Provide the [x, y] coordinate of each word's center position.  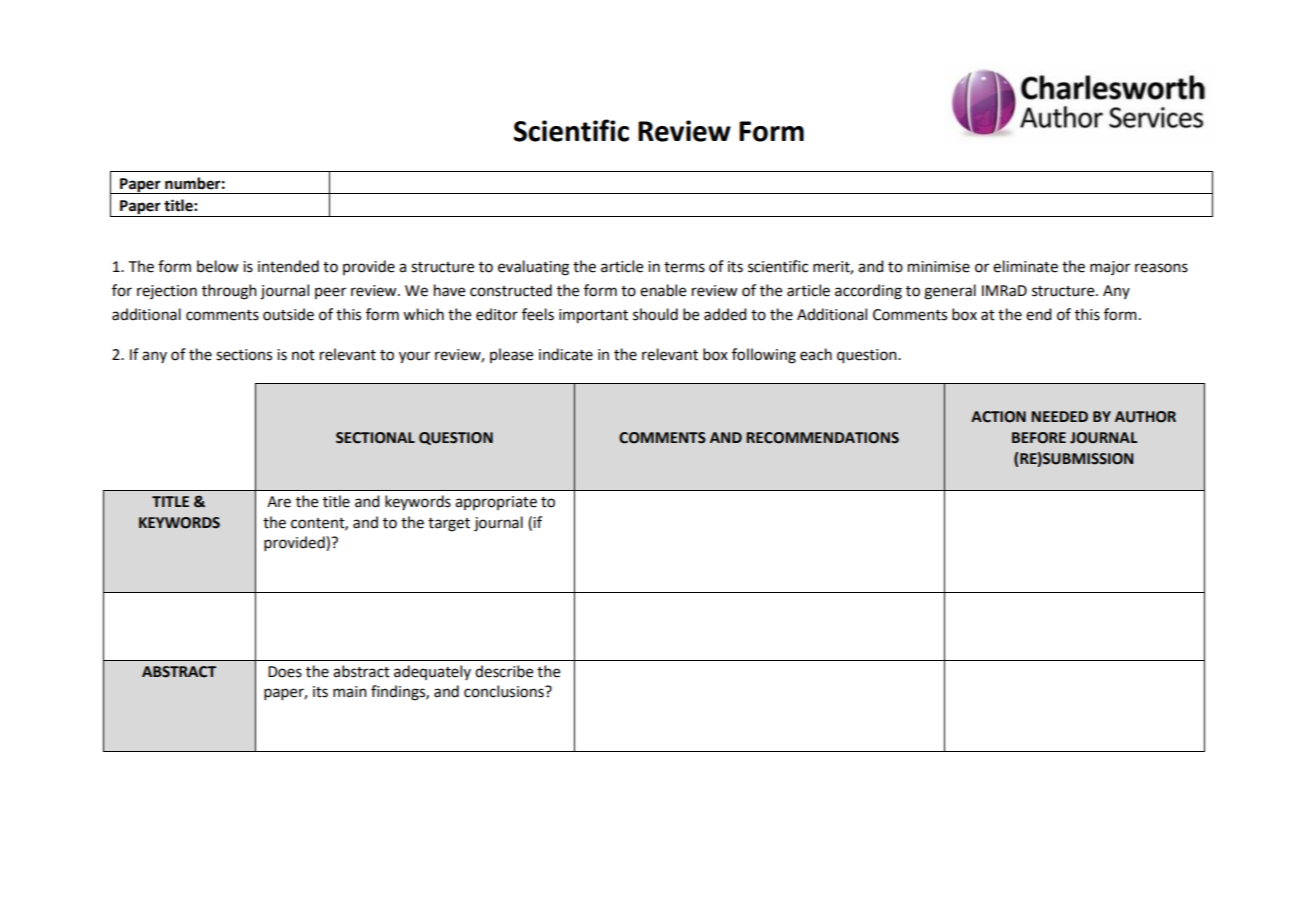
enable [663, 290]
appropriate [496, 503]
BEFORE [1039, 438]
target [449, 525]
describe [504, 671]
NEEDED [1059, 416]
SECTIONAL [375, 438]
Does [285, 672]
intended [288, 266]
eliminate [1025, 266]
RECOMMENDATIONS [822, 438]
